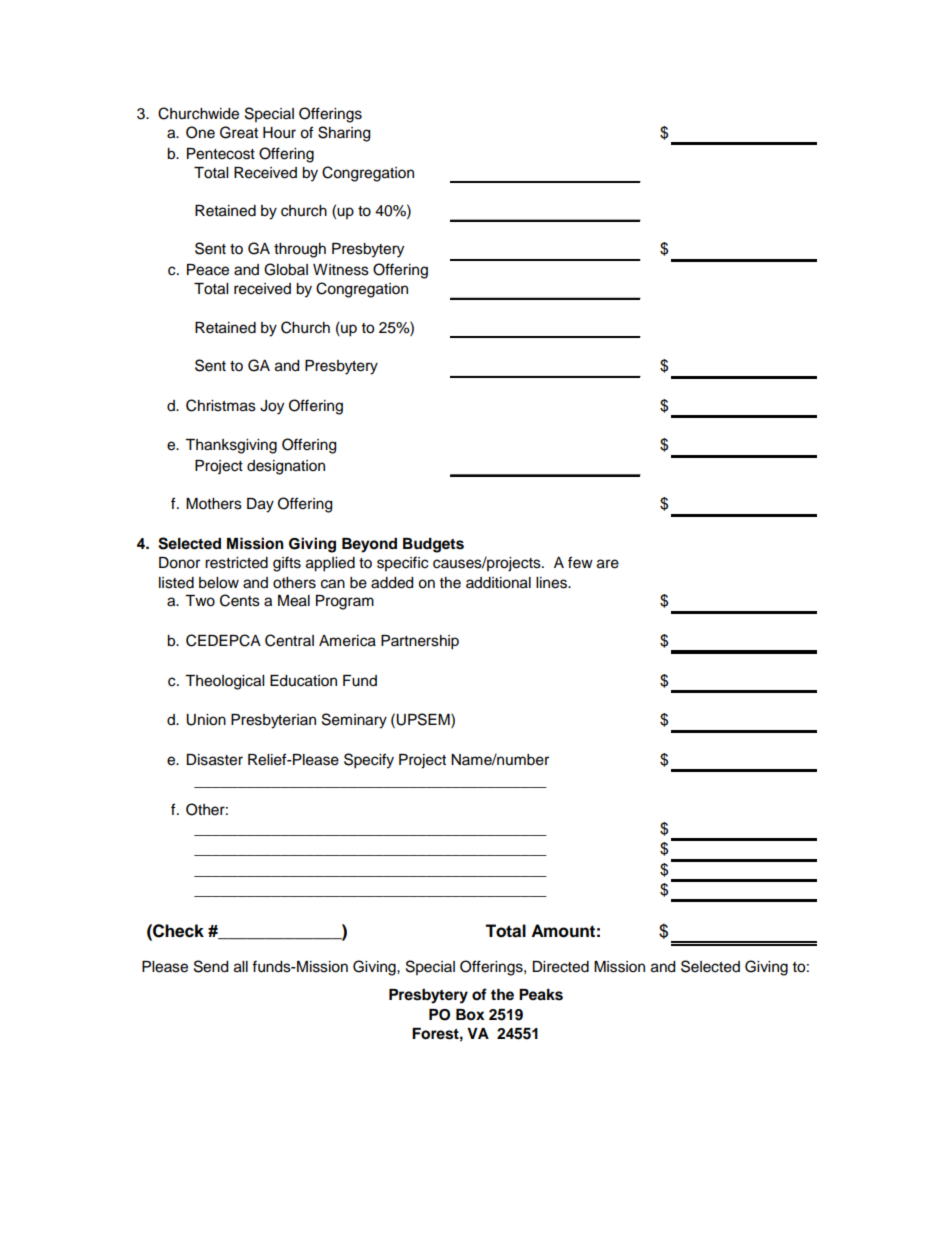 Image resolution: width=952 pixels, height=1233 pixels. I want to click on below, so click(219, 583).
